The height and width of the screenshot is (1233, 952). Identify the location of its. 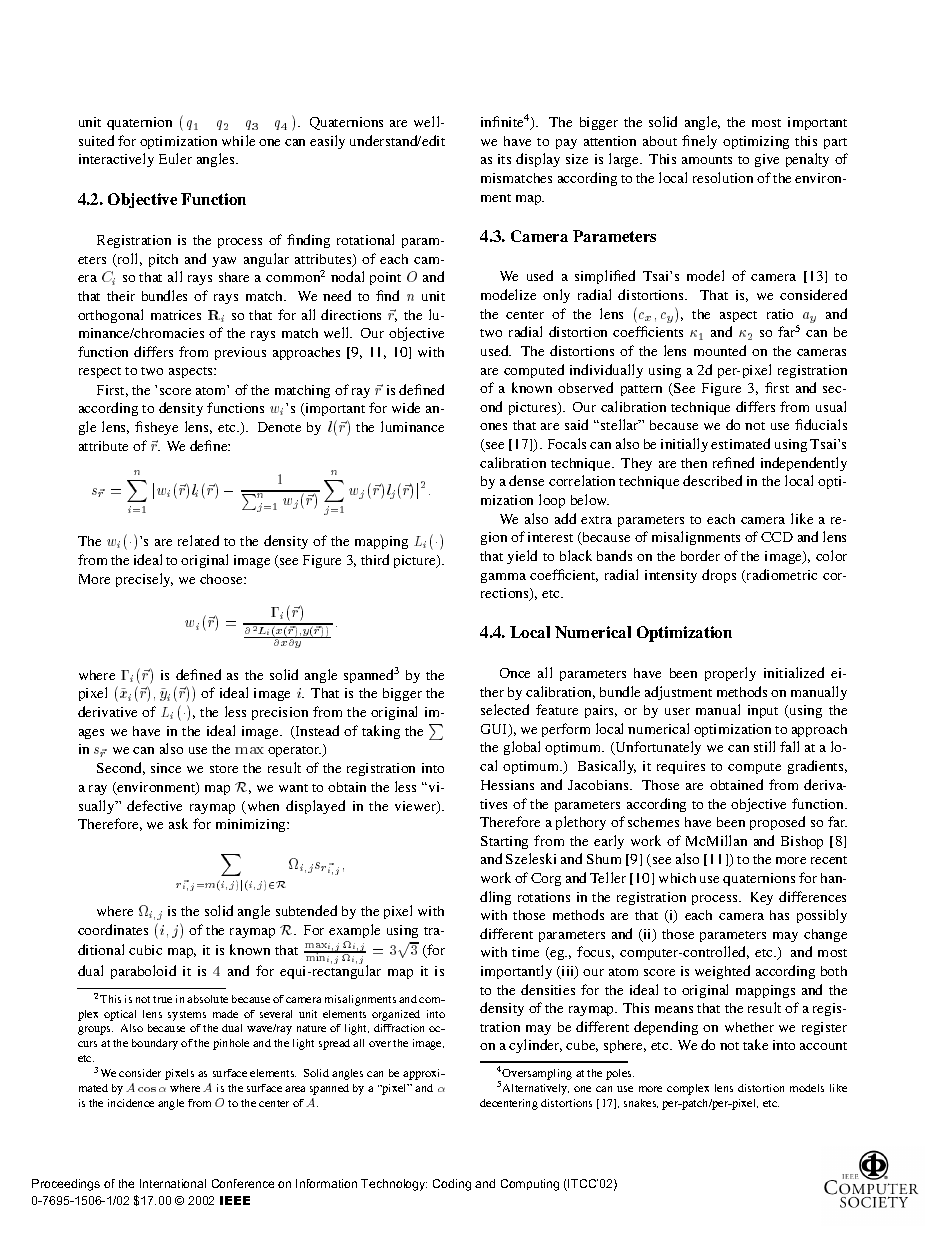
(504, 159).
